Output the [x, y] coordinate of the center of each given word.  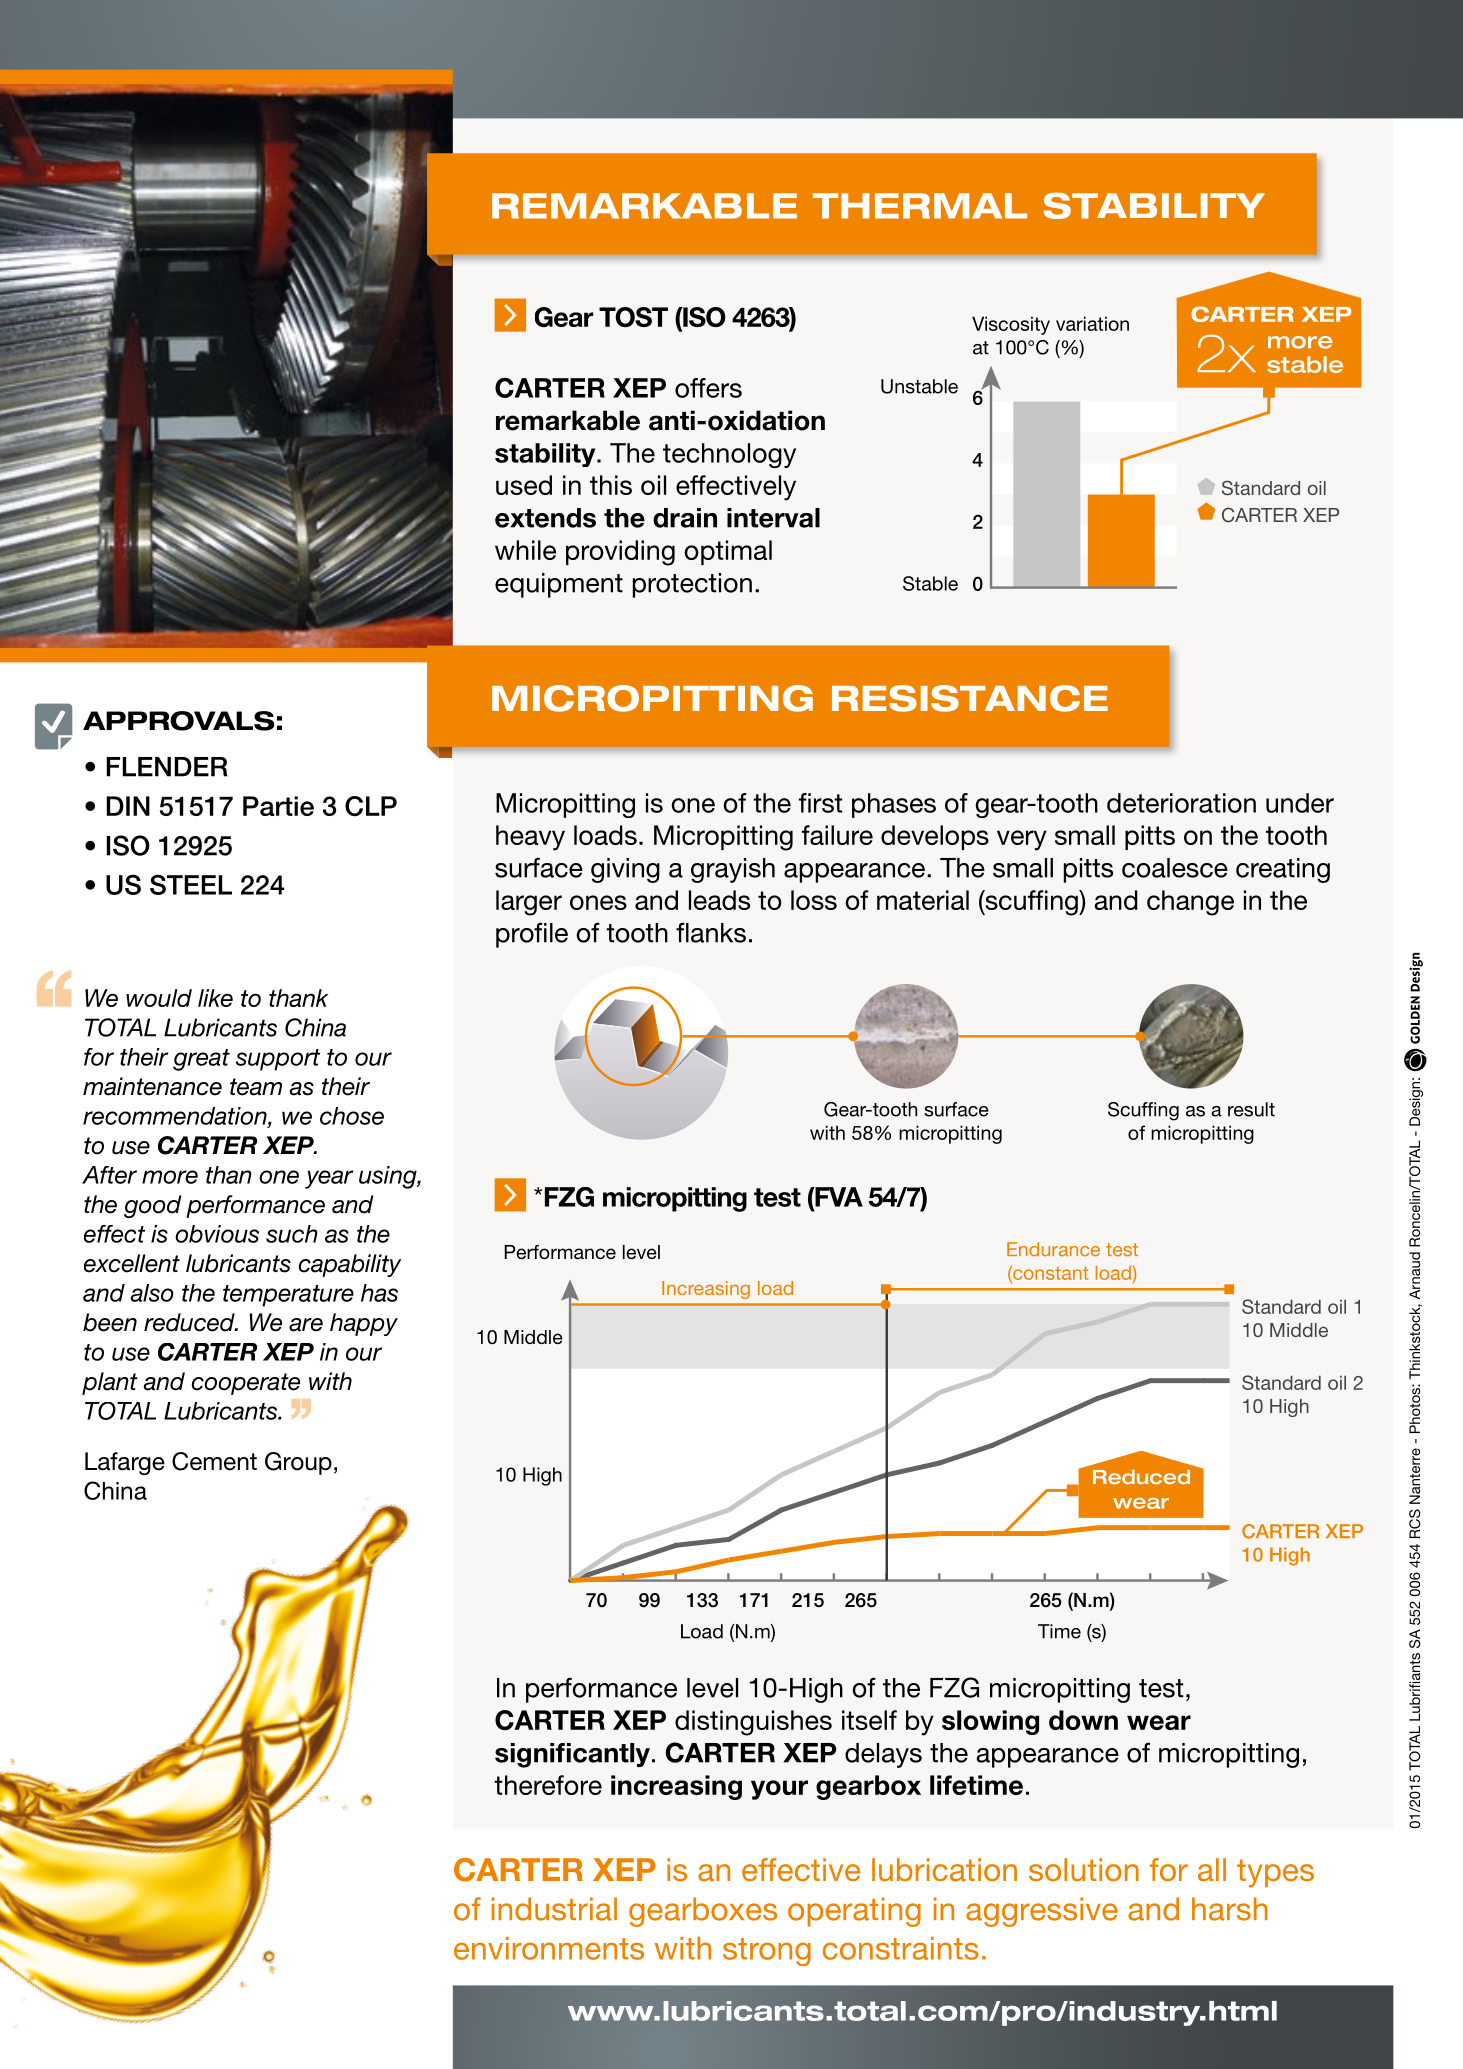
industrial [554, 1909]
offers [708, 388]
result [1251, 1109]
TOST [633, 317]
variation [1092, 323]
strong [767, 1952]
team [256, 1087]
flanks [711, 932]
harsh [1230, 1909]
